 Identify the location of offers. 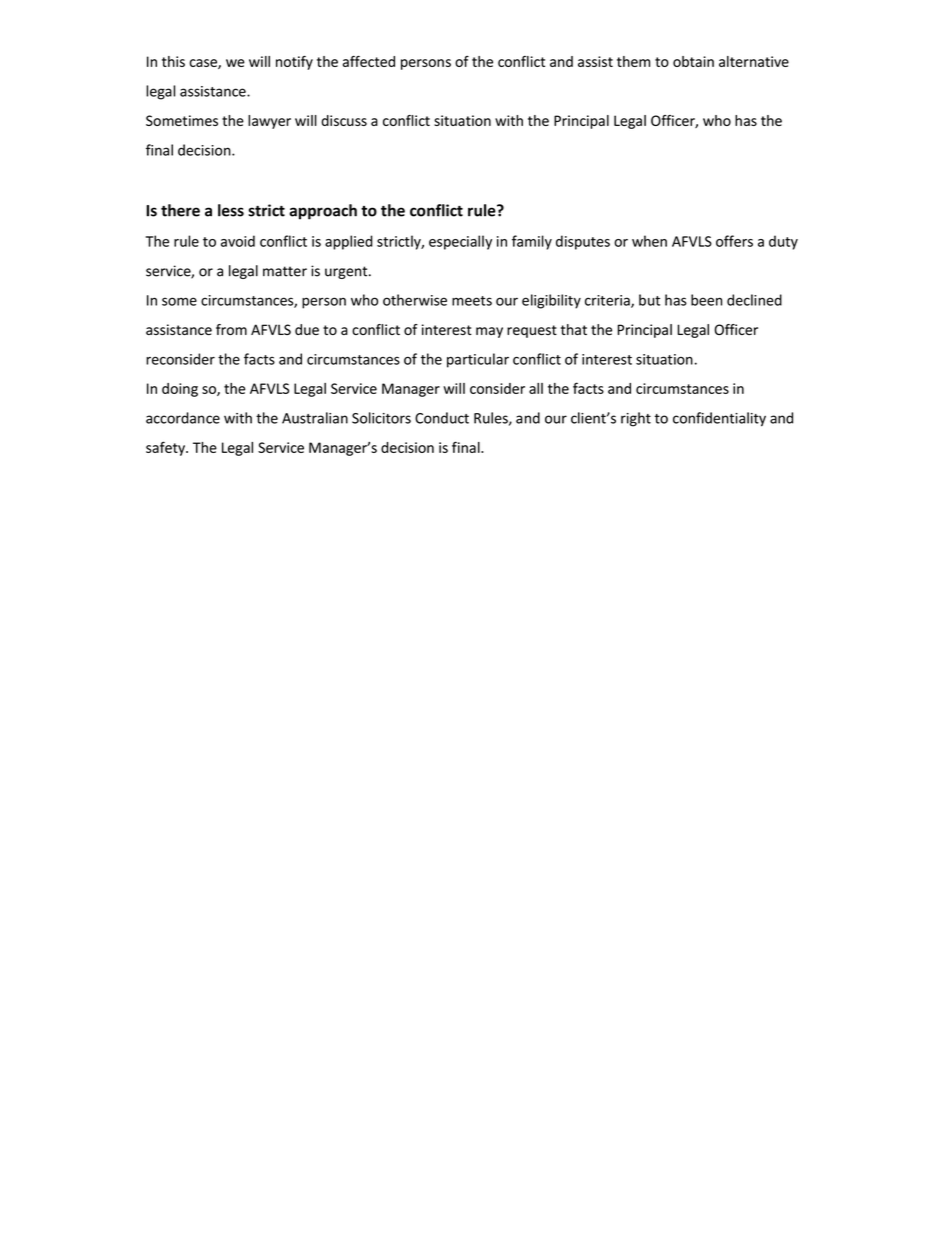
(734, 241).
